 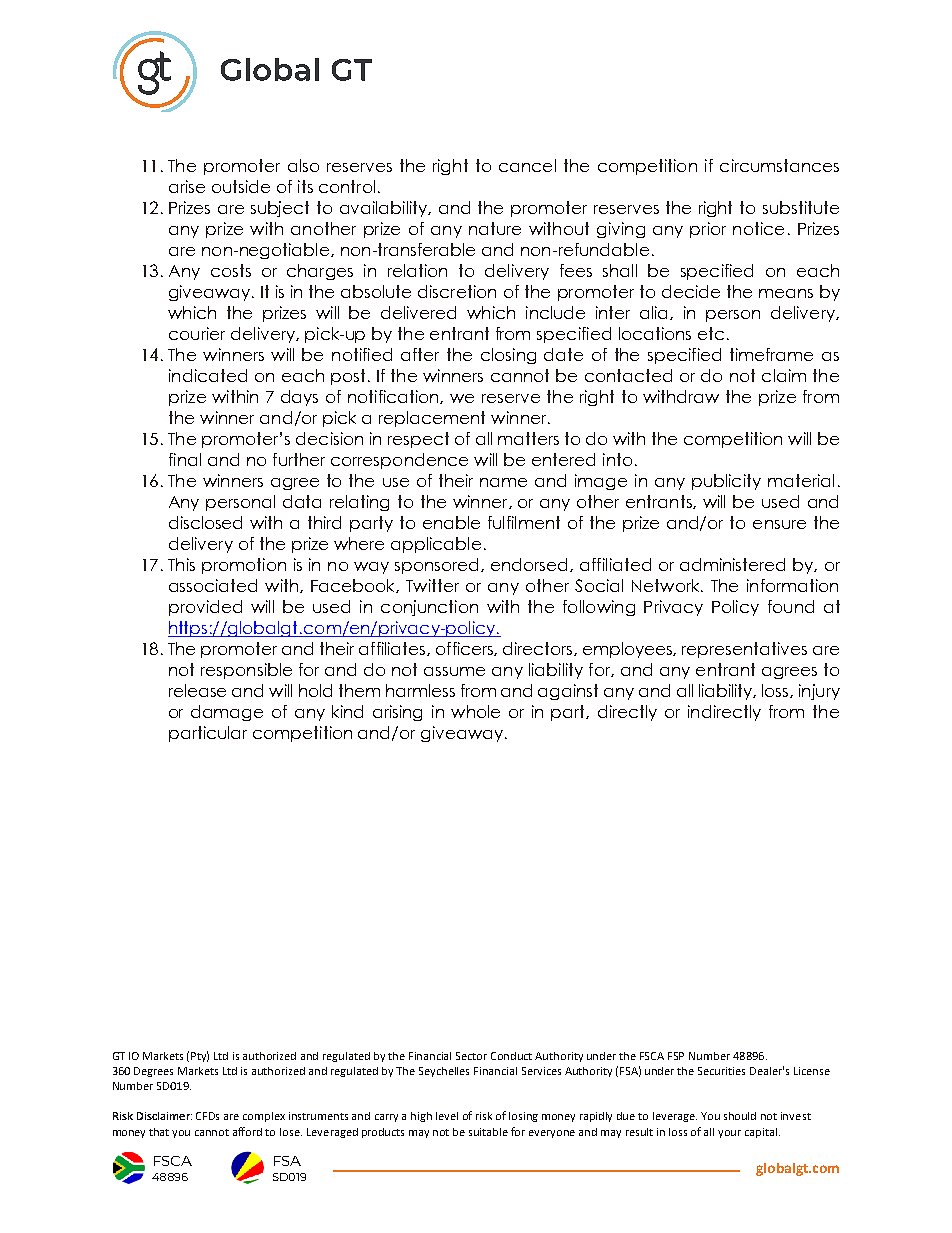 I want to click on complex, so click(x=264, y=1117).
